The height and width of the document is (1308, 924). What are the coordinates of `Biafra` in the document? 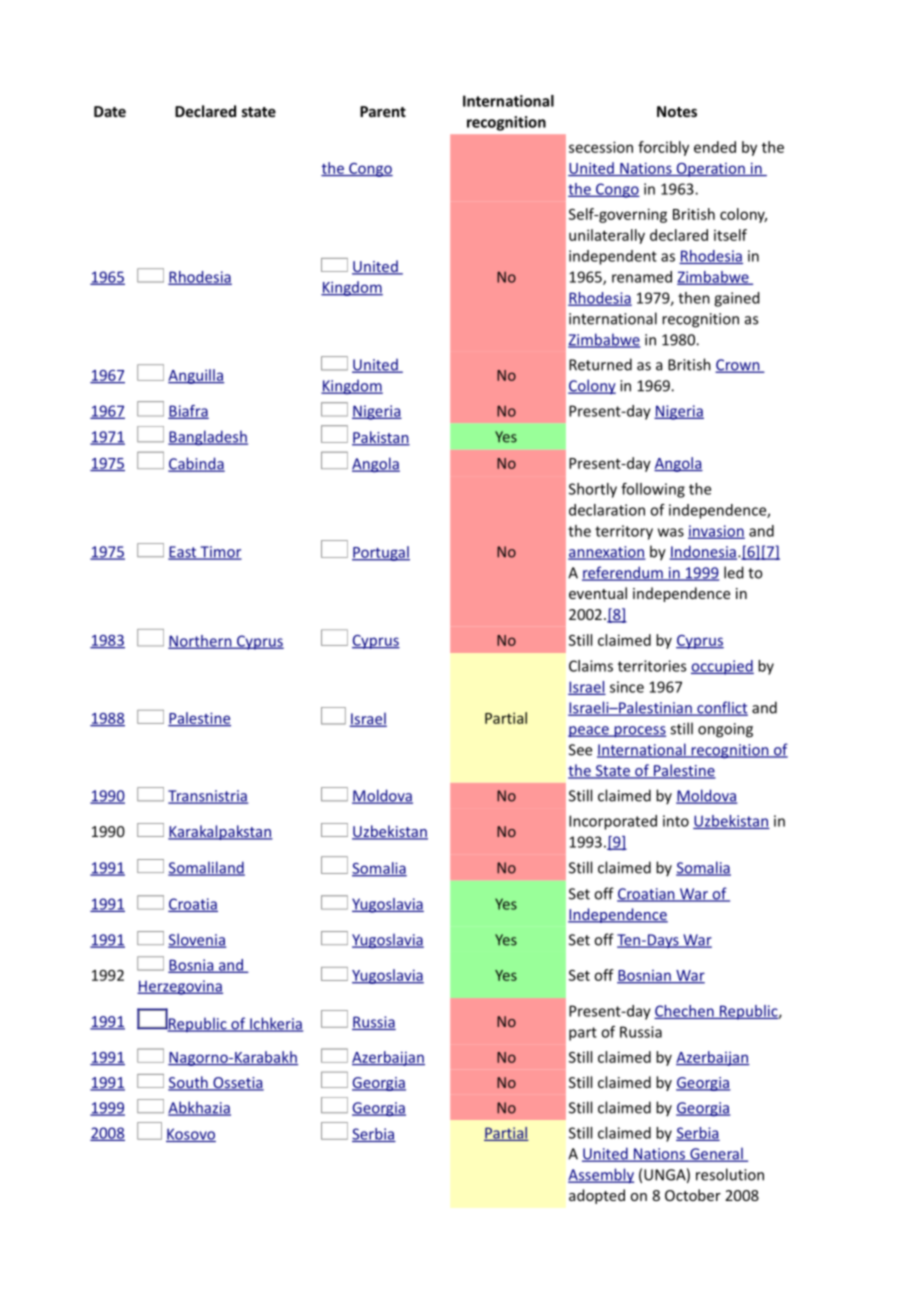 It's located at (188, 412).
